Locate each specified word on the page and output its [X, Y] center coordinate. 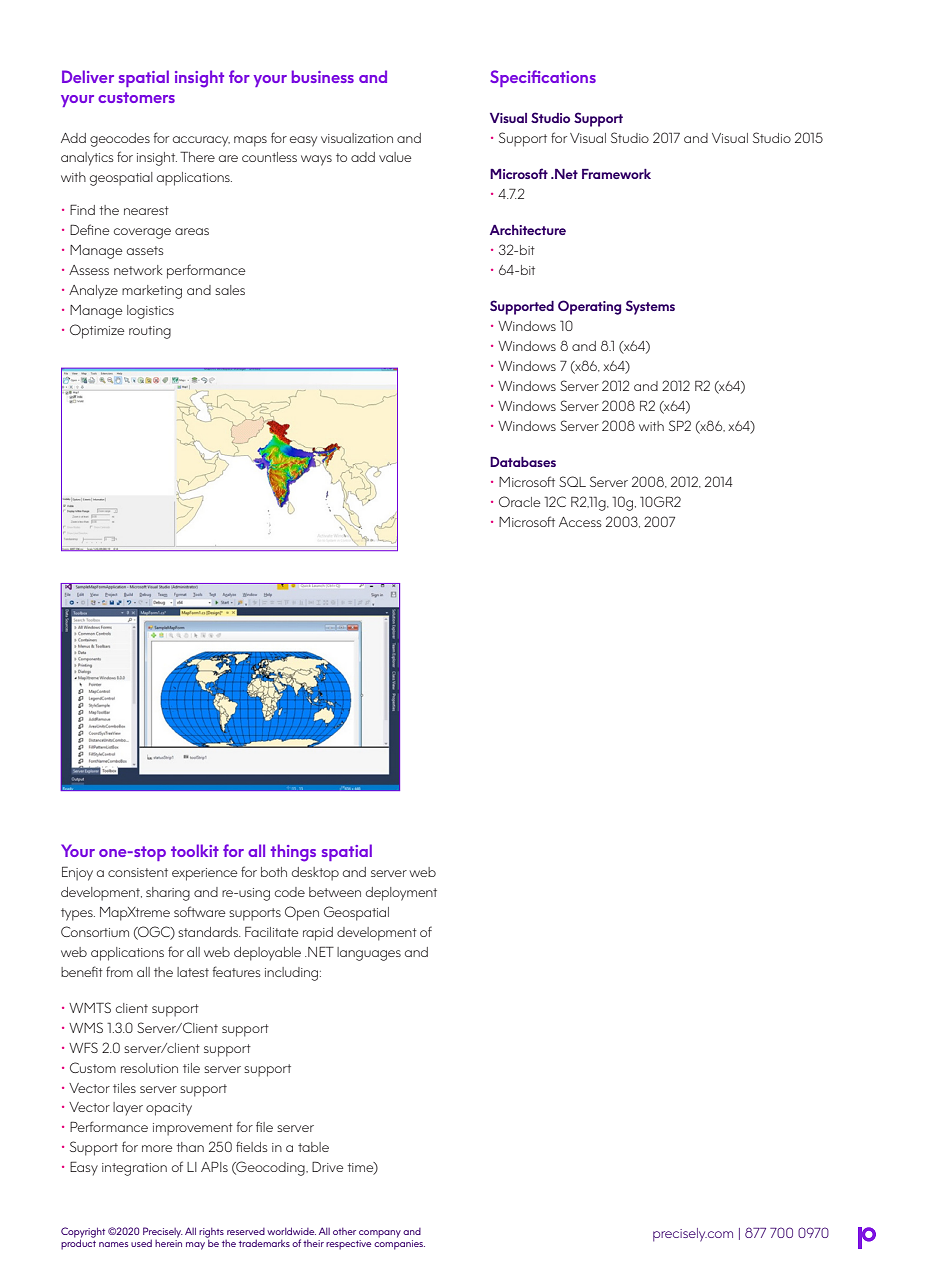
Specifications [543, 78]
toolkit [195, 850]
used [141, 1243]
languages [369, 954]
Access [580, 522]
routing [150, 332]
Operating [589, 307]
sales [230, 290]
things [293, 853]
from [119, 971]
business [323, 76]
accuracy [201, 141]
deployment [401, 894]
